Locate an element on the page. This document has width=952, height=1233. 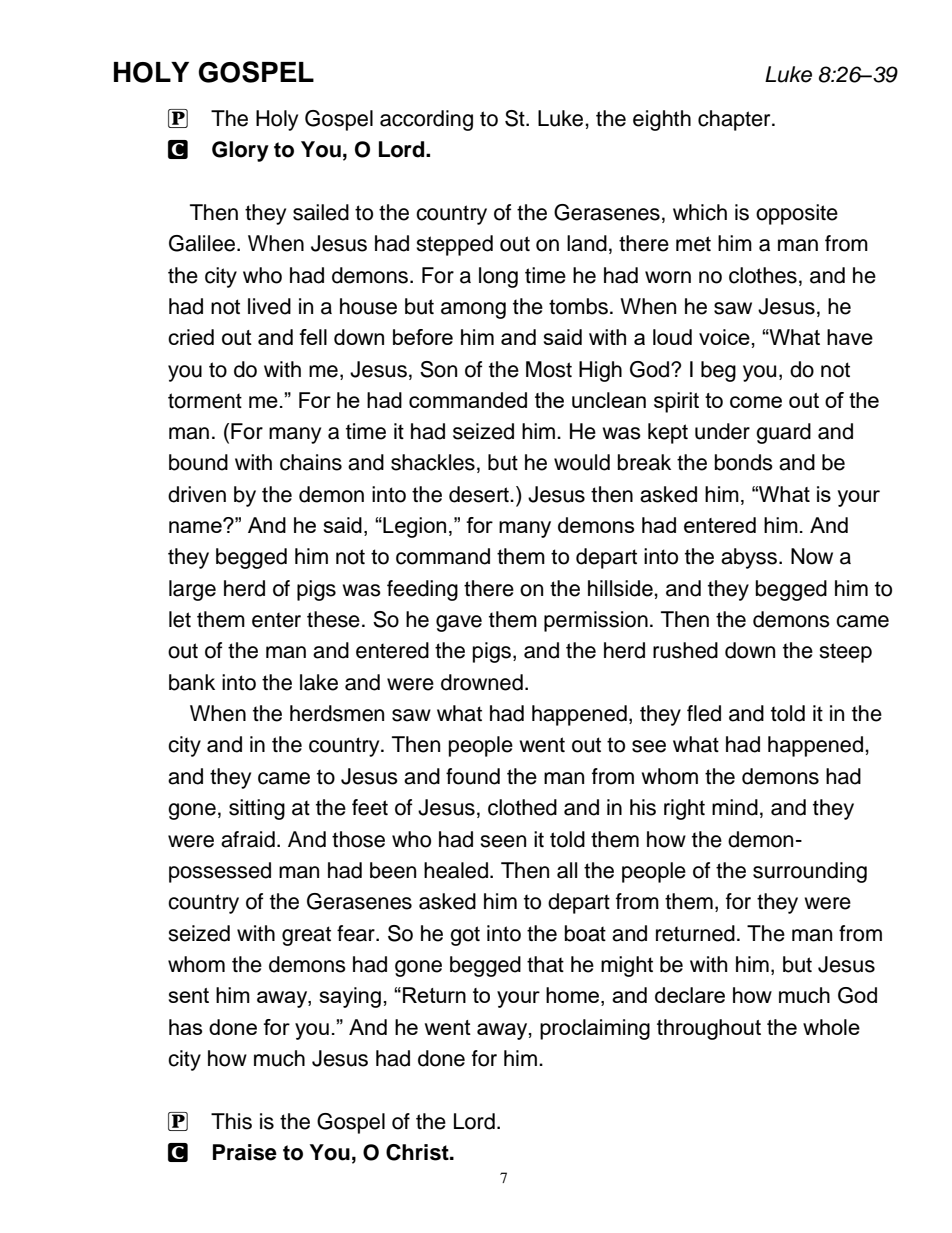
these is located at coordinates (333, 619).
